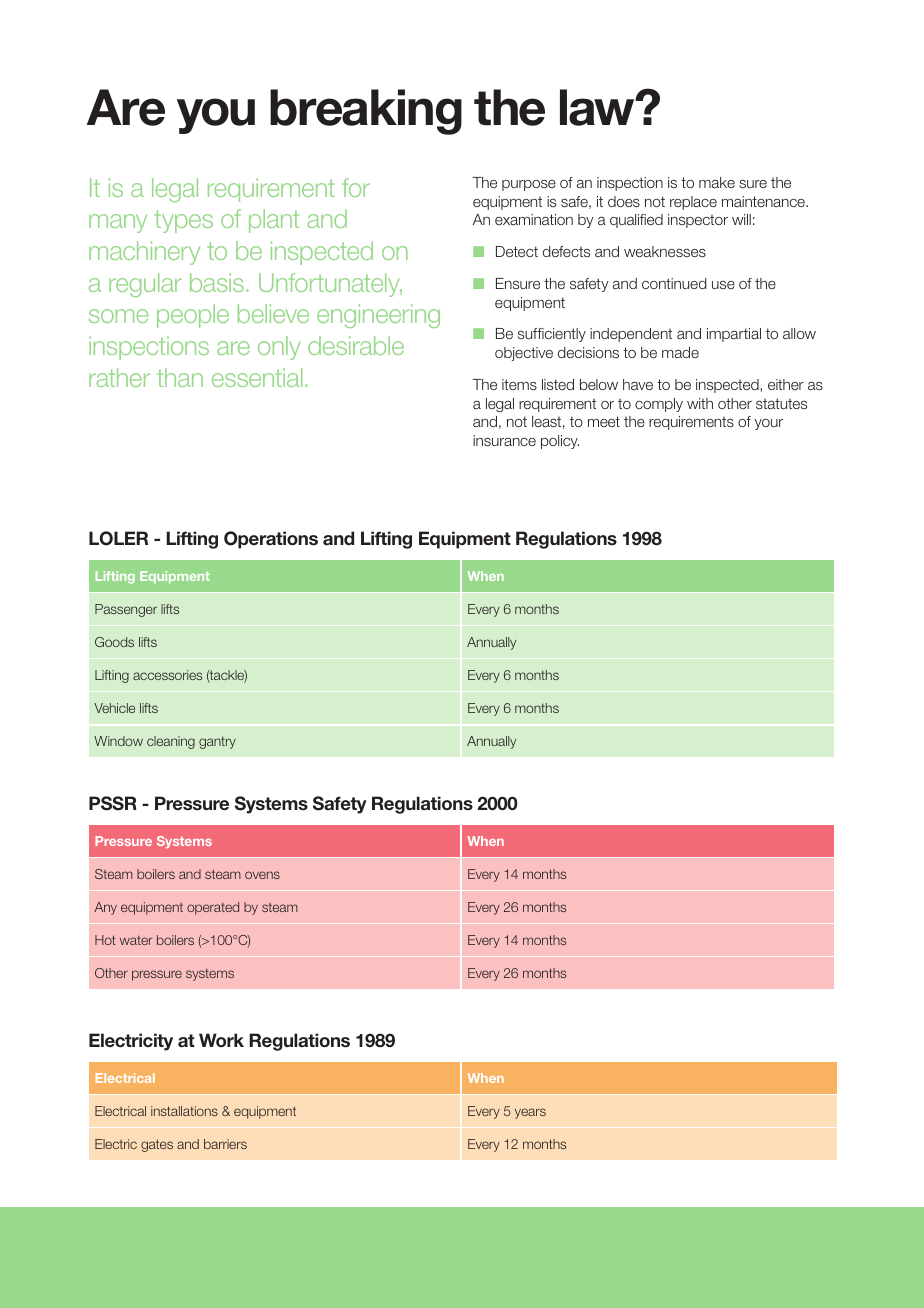  Describe the element at coordinates (167, 675) in the screenshot. I see `accessories` at that location.
